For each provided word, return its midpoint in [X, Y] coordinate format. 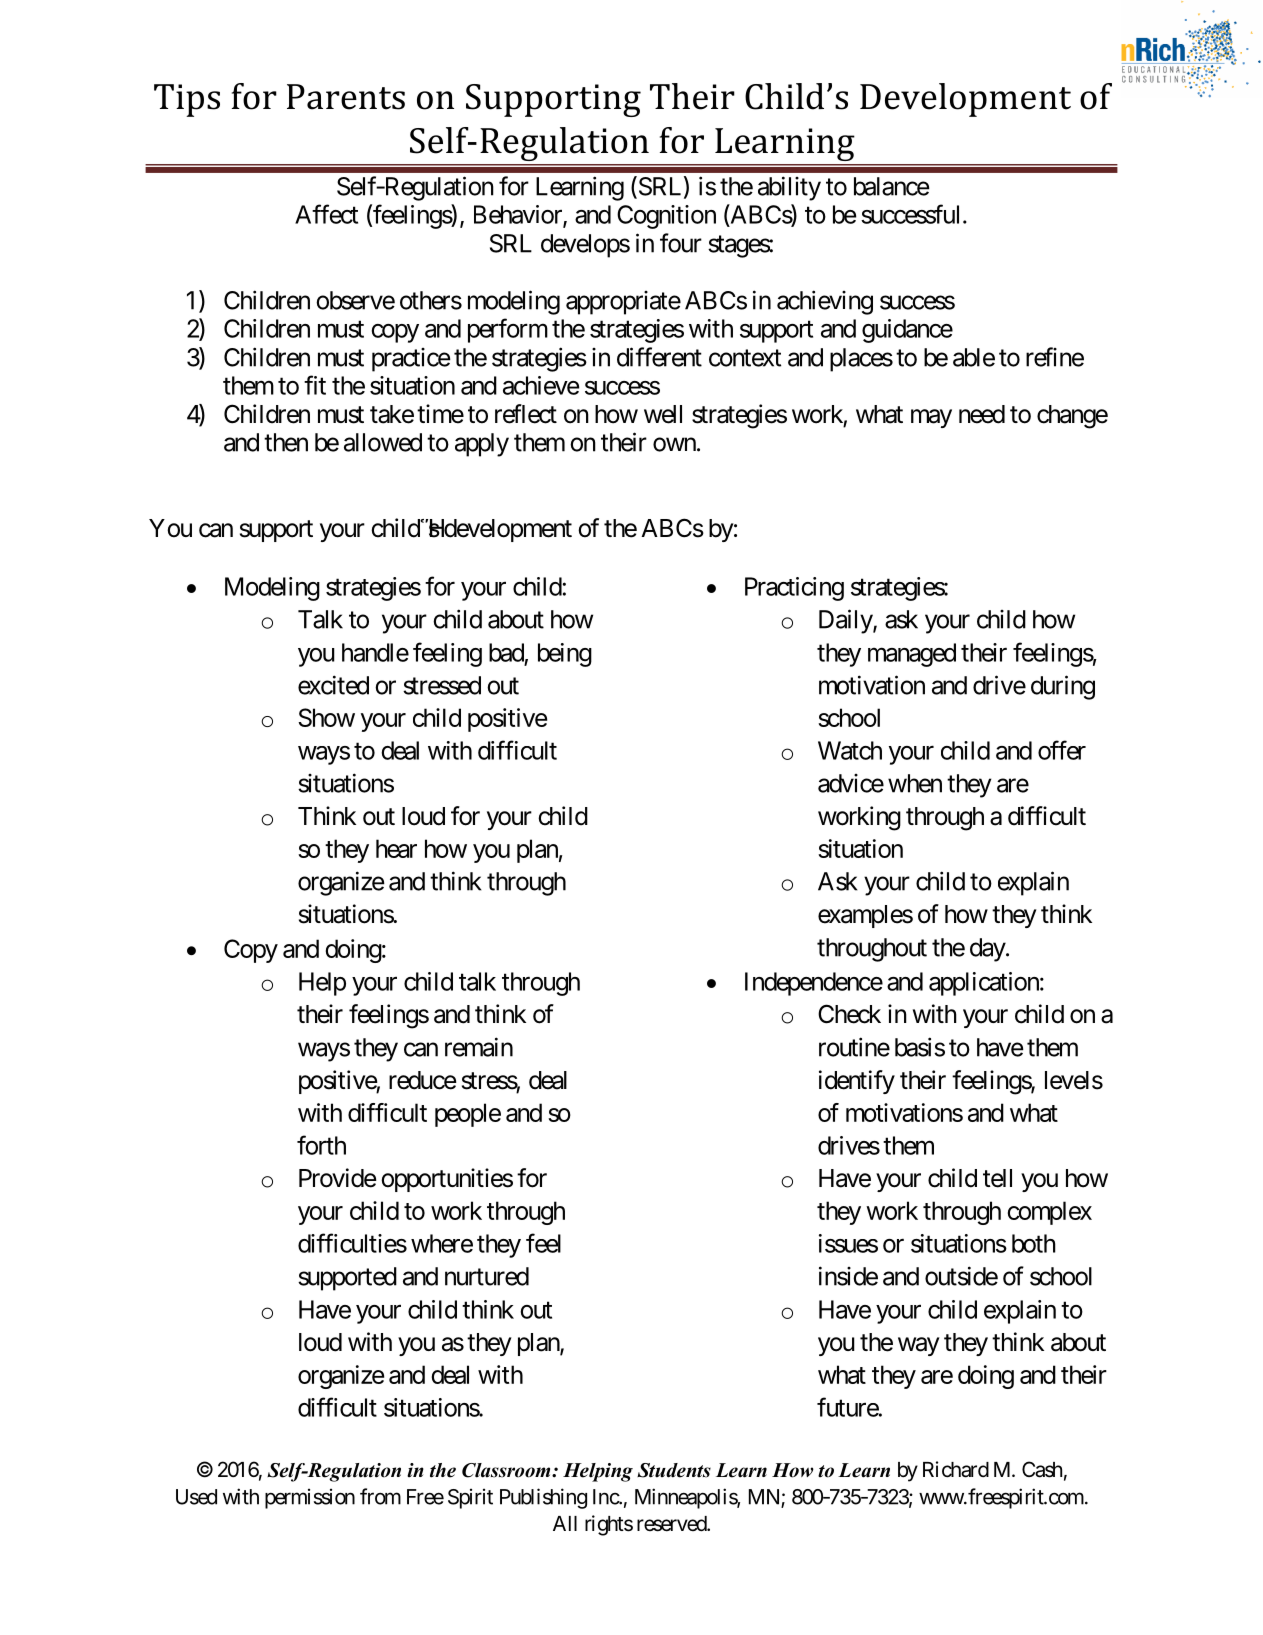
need [982, 414]
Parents [346, 97]
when [915, 783]
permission [310, 1498]
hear [396, 848]
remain [479, 1047]
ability [789, 188]
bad [506, 652]
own [674, 444]
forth [321, 1145]
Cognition [666, 217]
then [286, 442]
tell [997, 1178]
